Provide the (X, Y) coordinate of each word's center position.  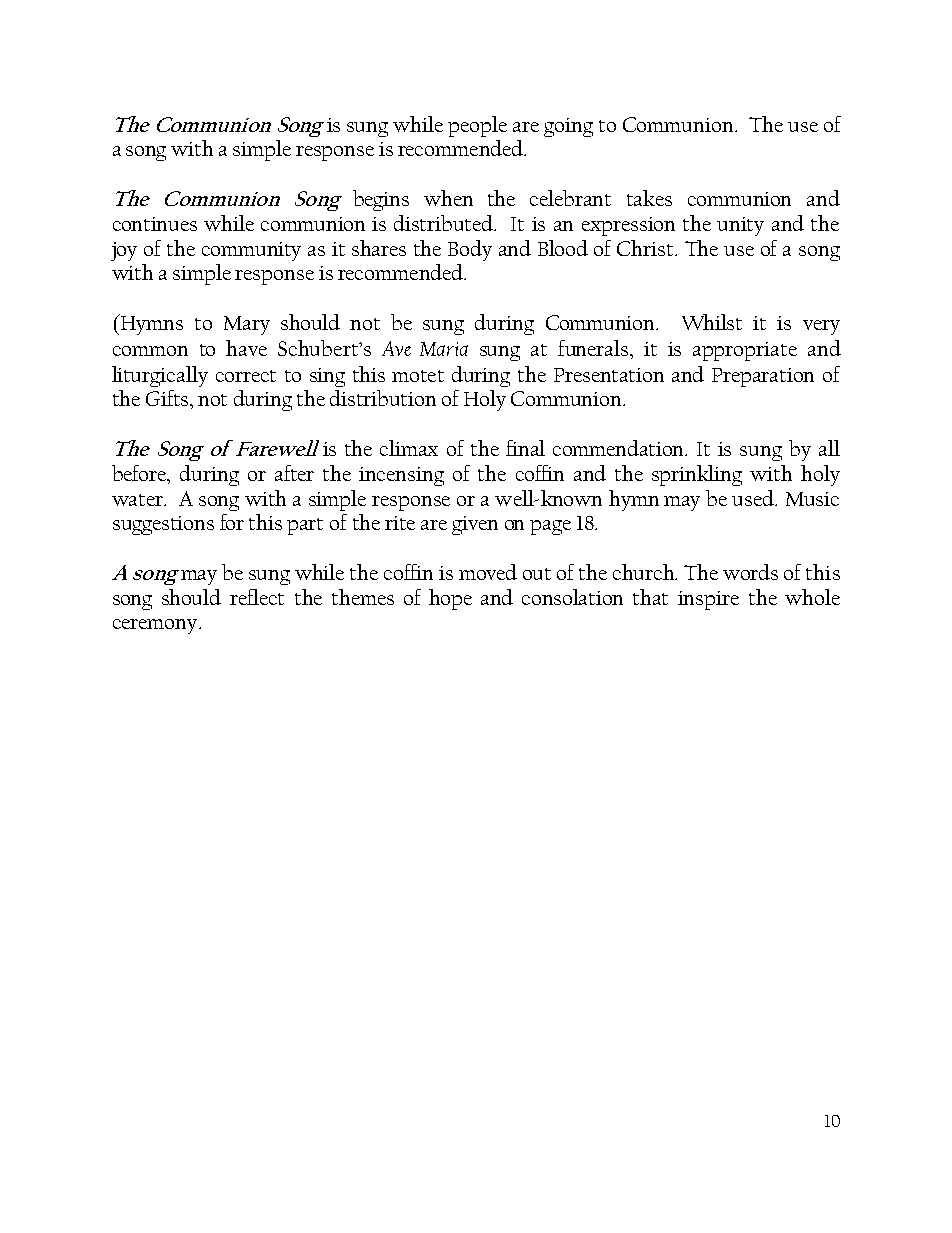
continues (155, 224)
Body (470, 250)
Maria (444, 349)
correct (246, 376)
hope (450, 599)
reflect (257, 597)
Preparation (763, 377)
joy (124, 251)
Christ (646, 248)
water (139, 500)
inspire (708, 600)
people (477, 126)
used (754, 498)
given (475, 525)
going (568, 127)
